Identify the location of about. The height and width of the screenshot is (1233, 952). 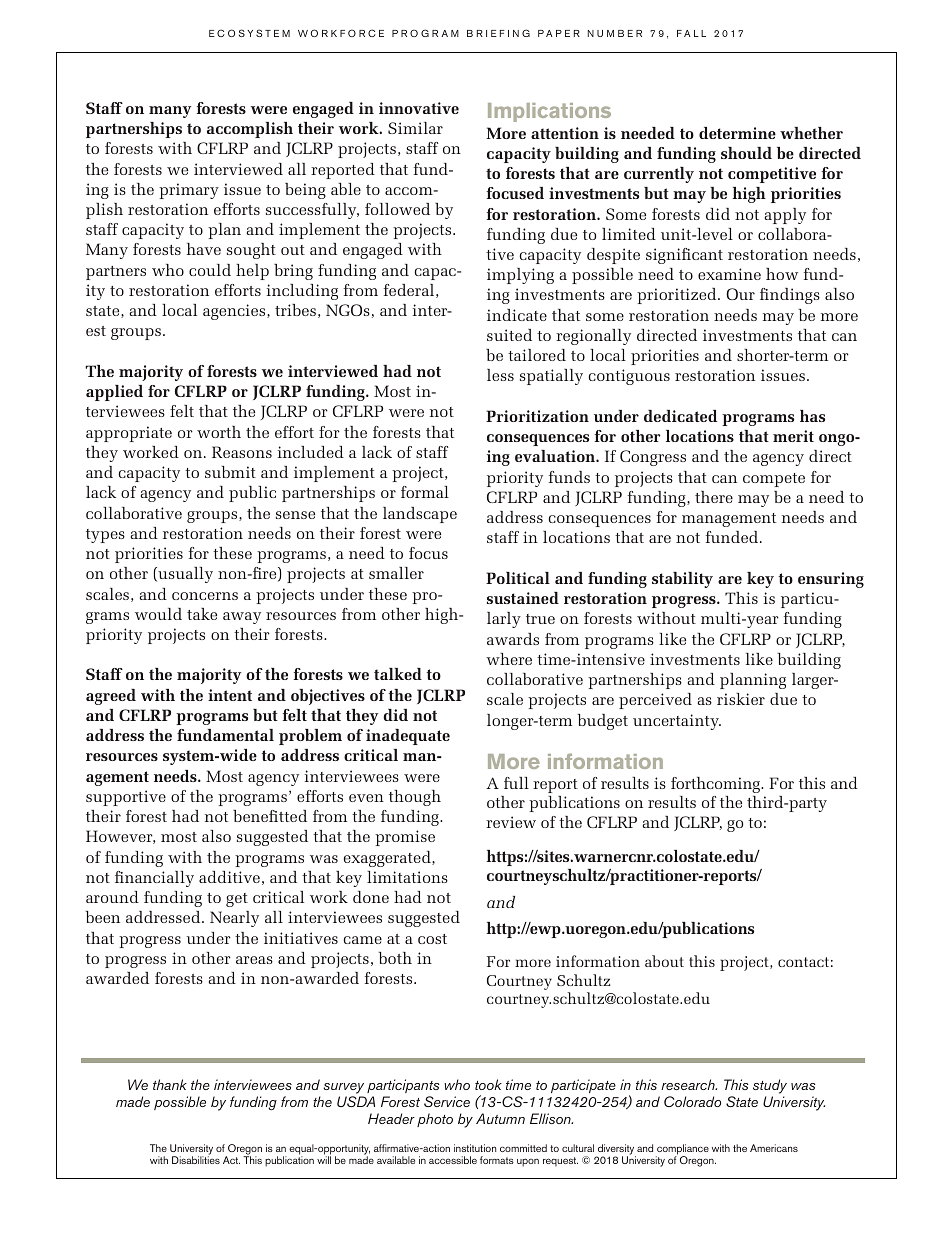
(664, 961).
